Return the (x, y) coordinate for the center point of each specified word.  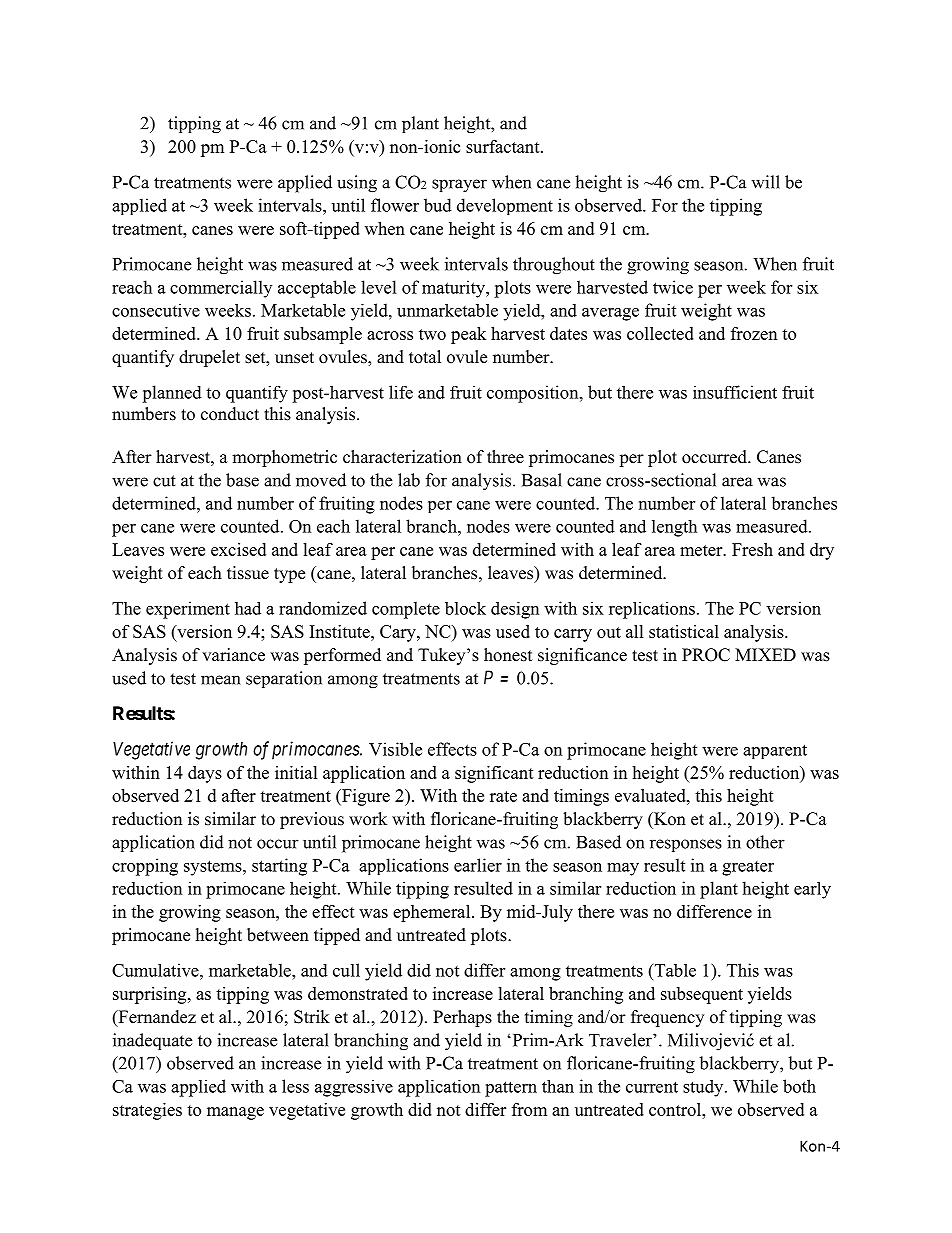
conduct (230, 414)
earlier (478, 865)
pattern (511, 1089)
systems (214, 868)
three (505, 457)
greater (748, 868)
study (704, 1088)
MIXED (765, 654)
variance (233, 655)
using (357, 184)
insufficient (735, 392)
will (765, 182)
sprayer (459, 186)
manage (235, 1113)
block (465, 608)
